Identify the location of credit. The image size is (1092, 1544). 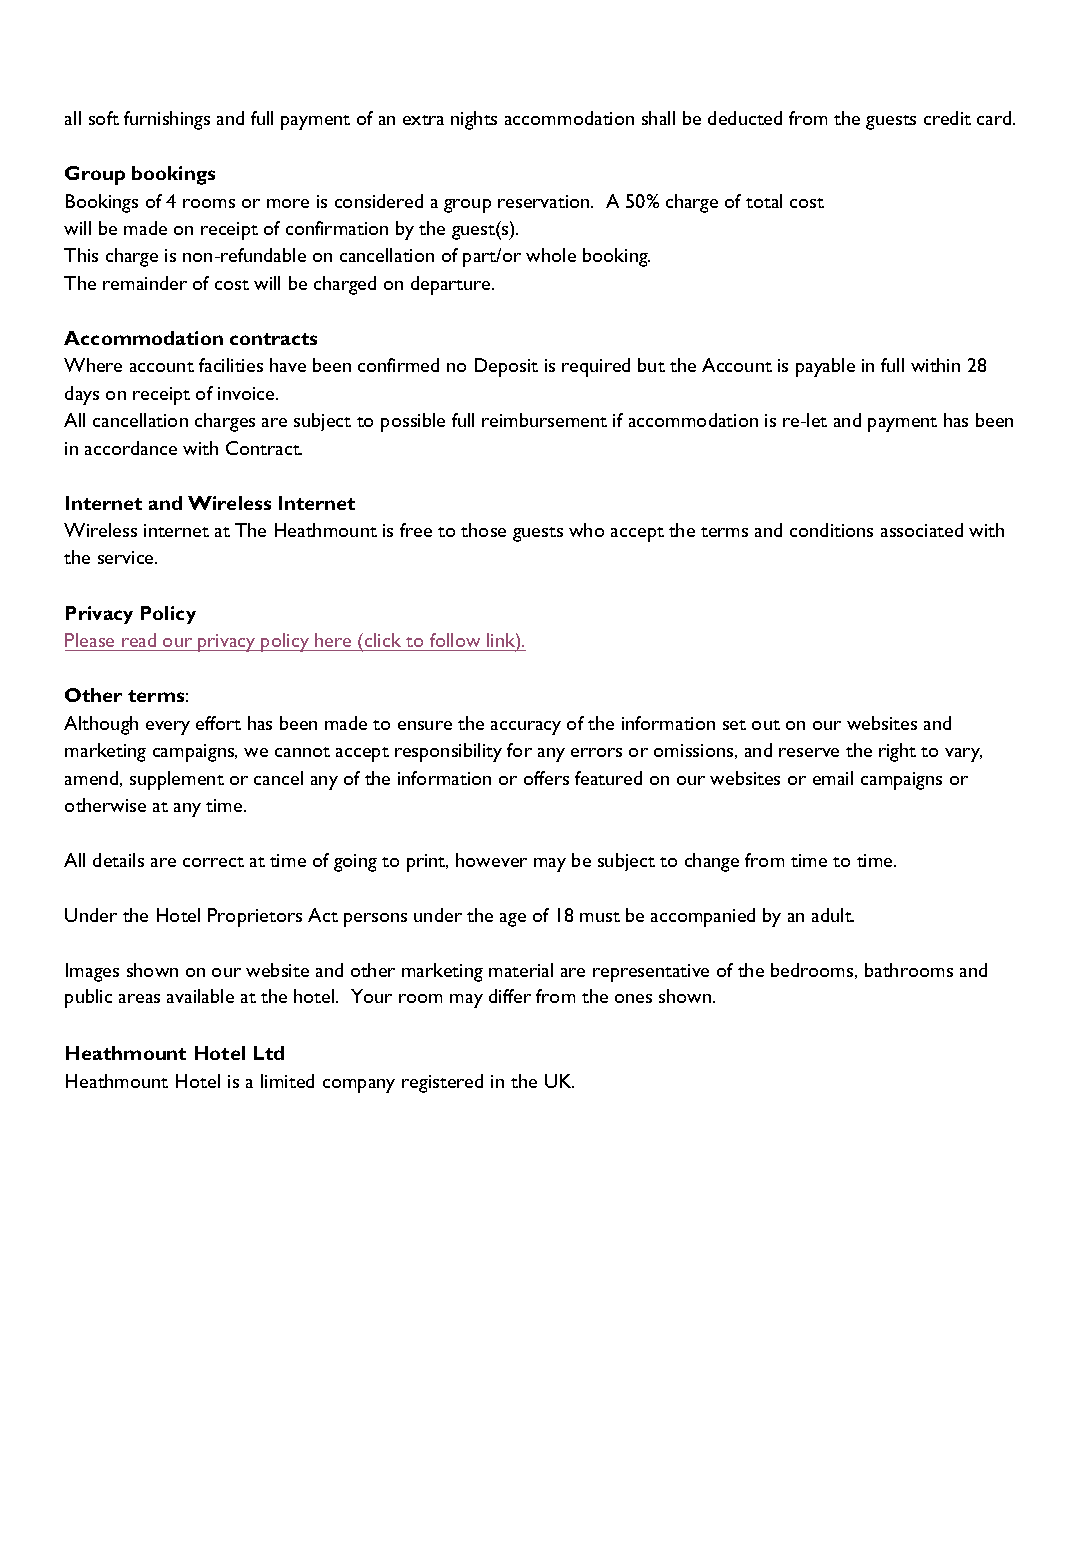
(947, 118).
